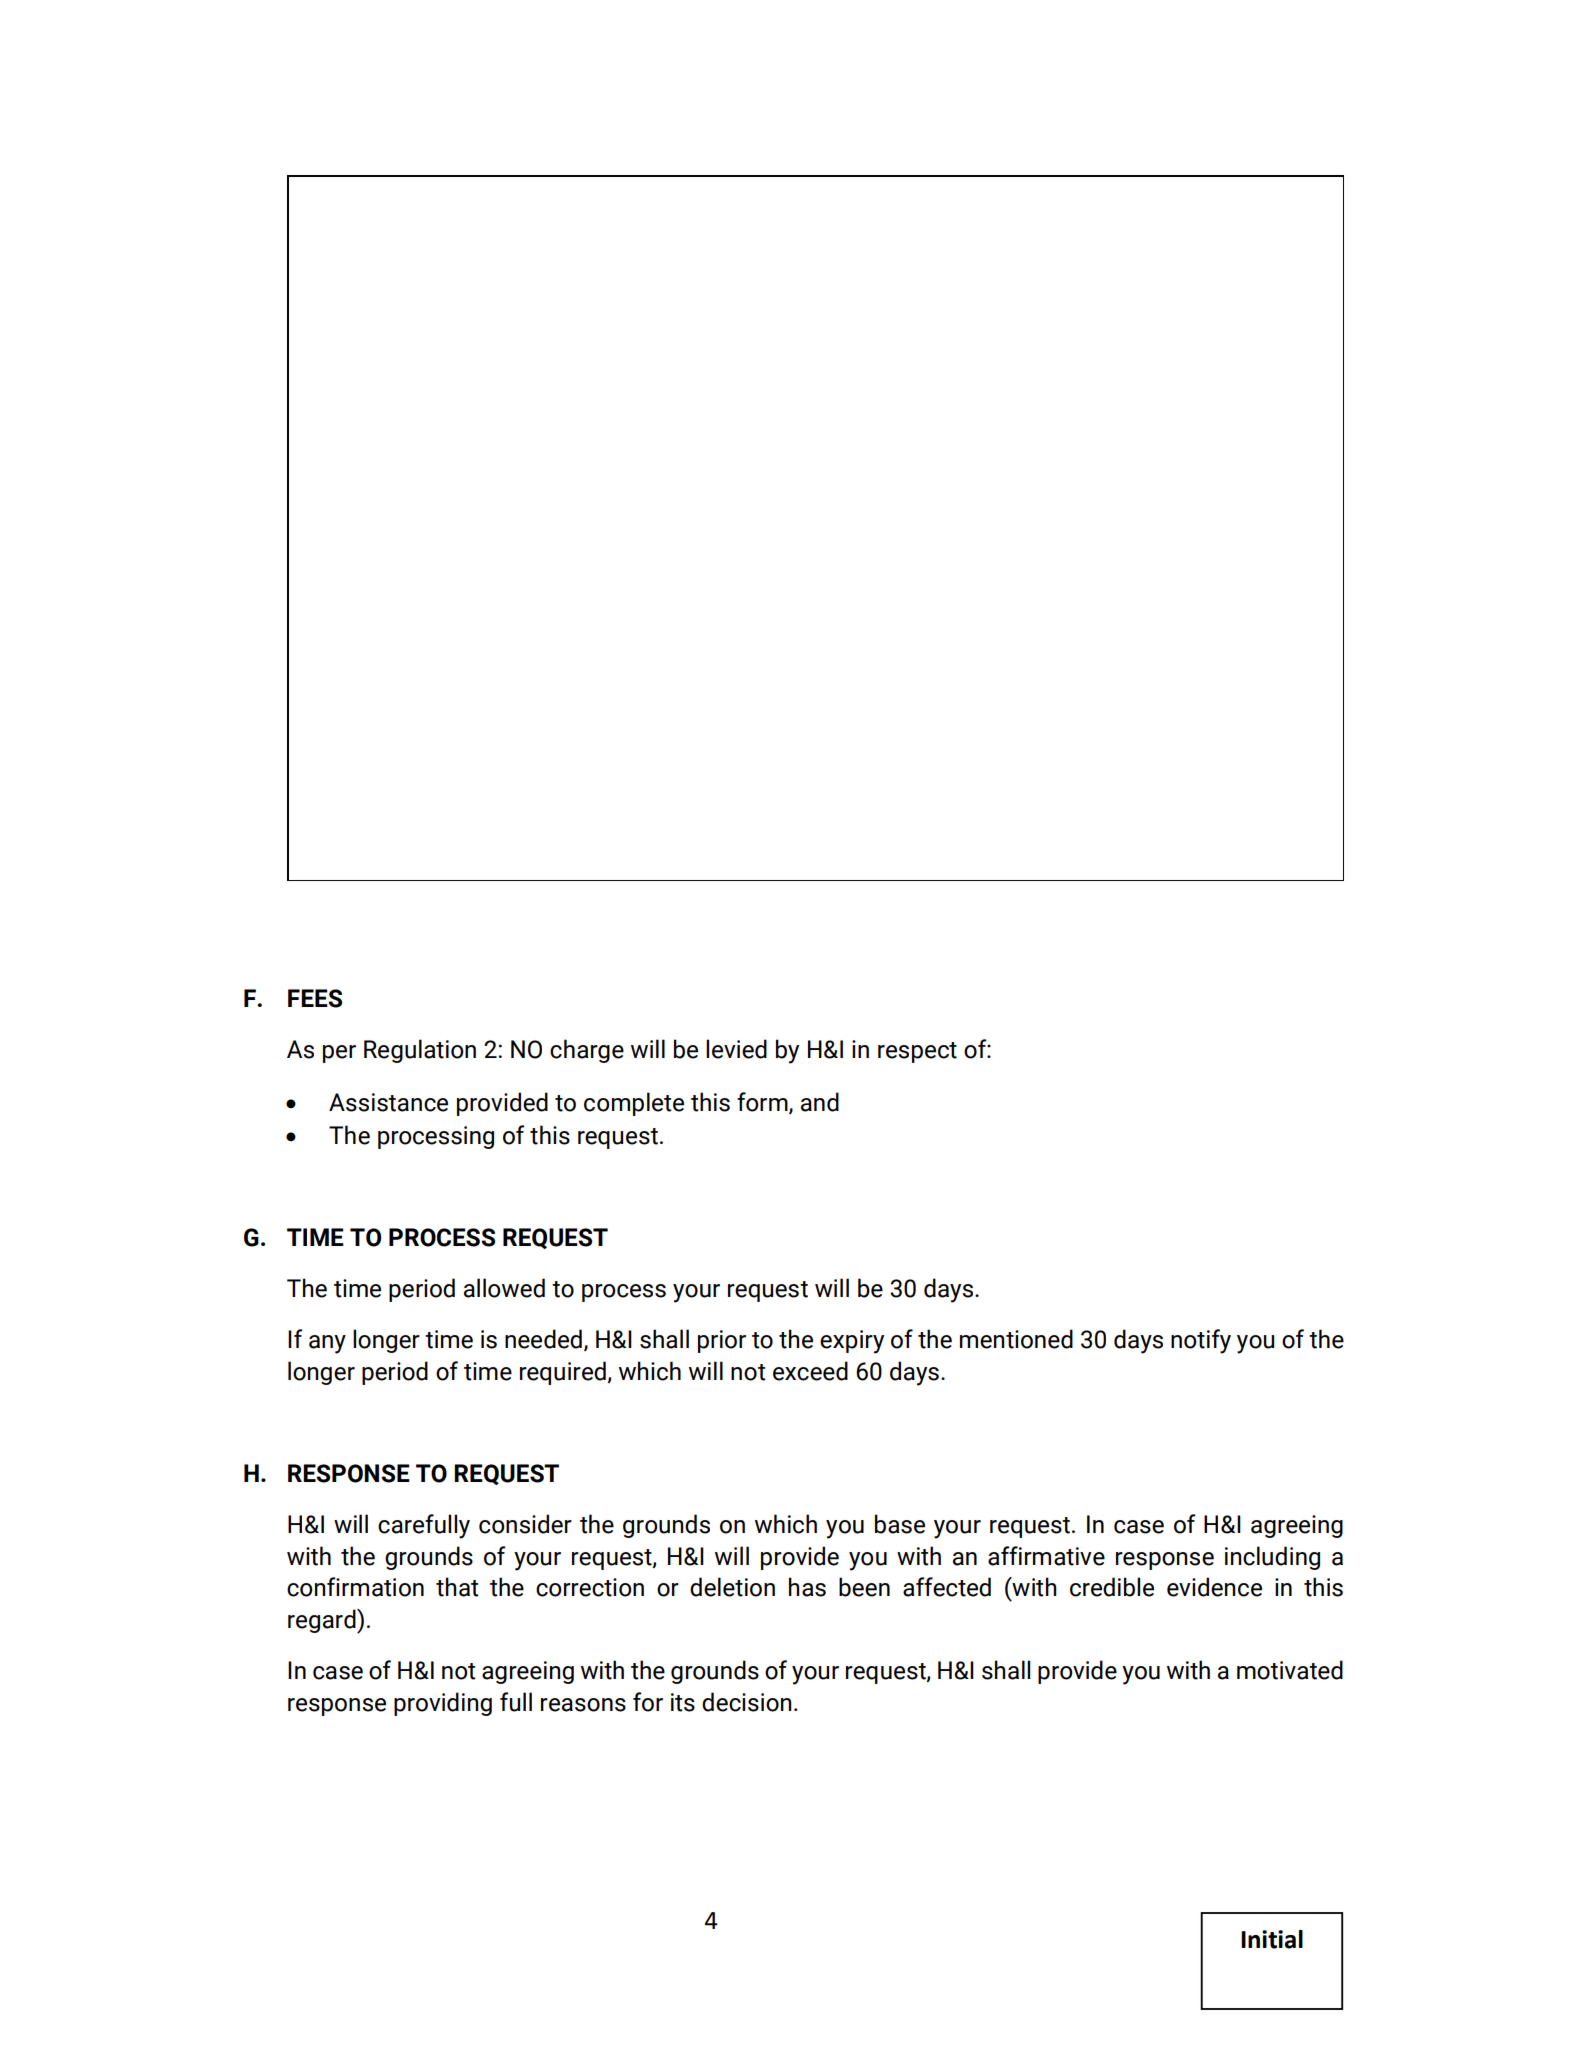 The image size is (1589, 2057). Describe the element at coordinates (420, 1051) in the screenshot. I see `Regulation` at that location.
